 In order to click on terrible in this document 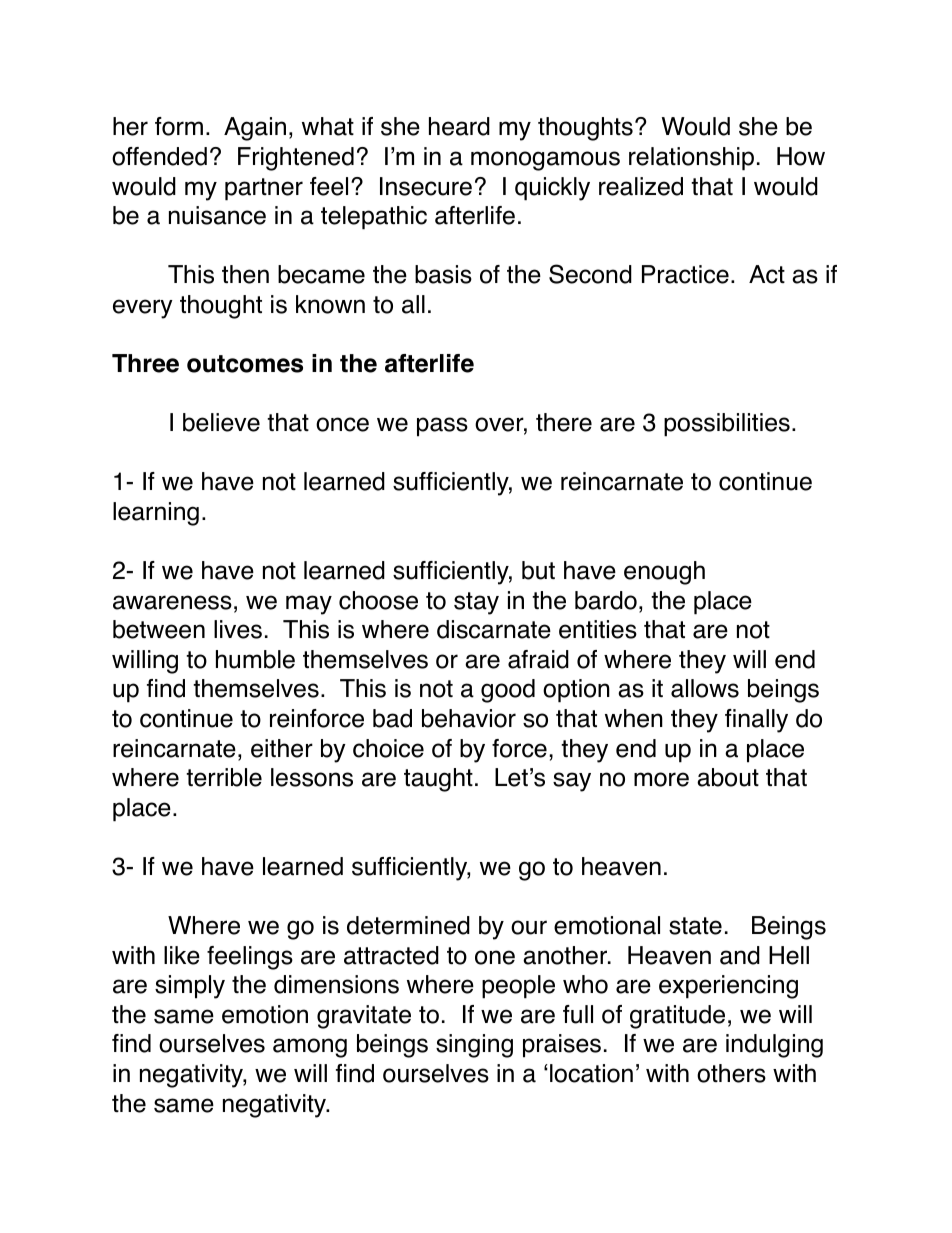, I will do `click(224, 777)`.
